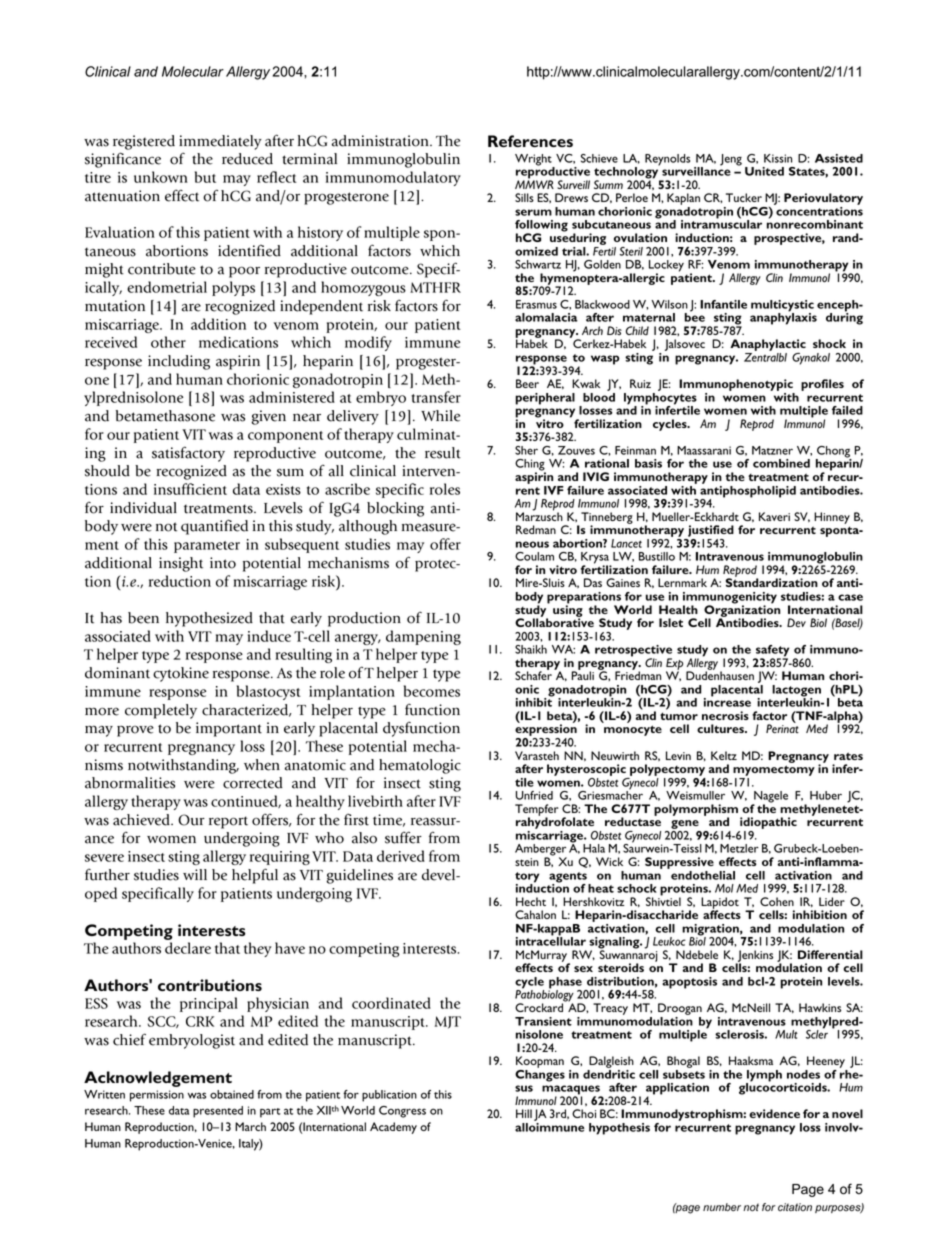  Describe the element at coordinates (524, 197) in the document. I see `Sills` at that location.
